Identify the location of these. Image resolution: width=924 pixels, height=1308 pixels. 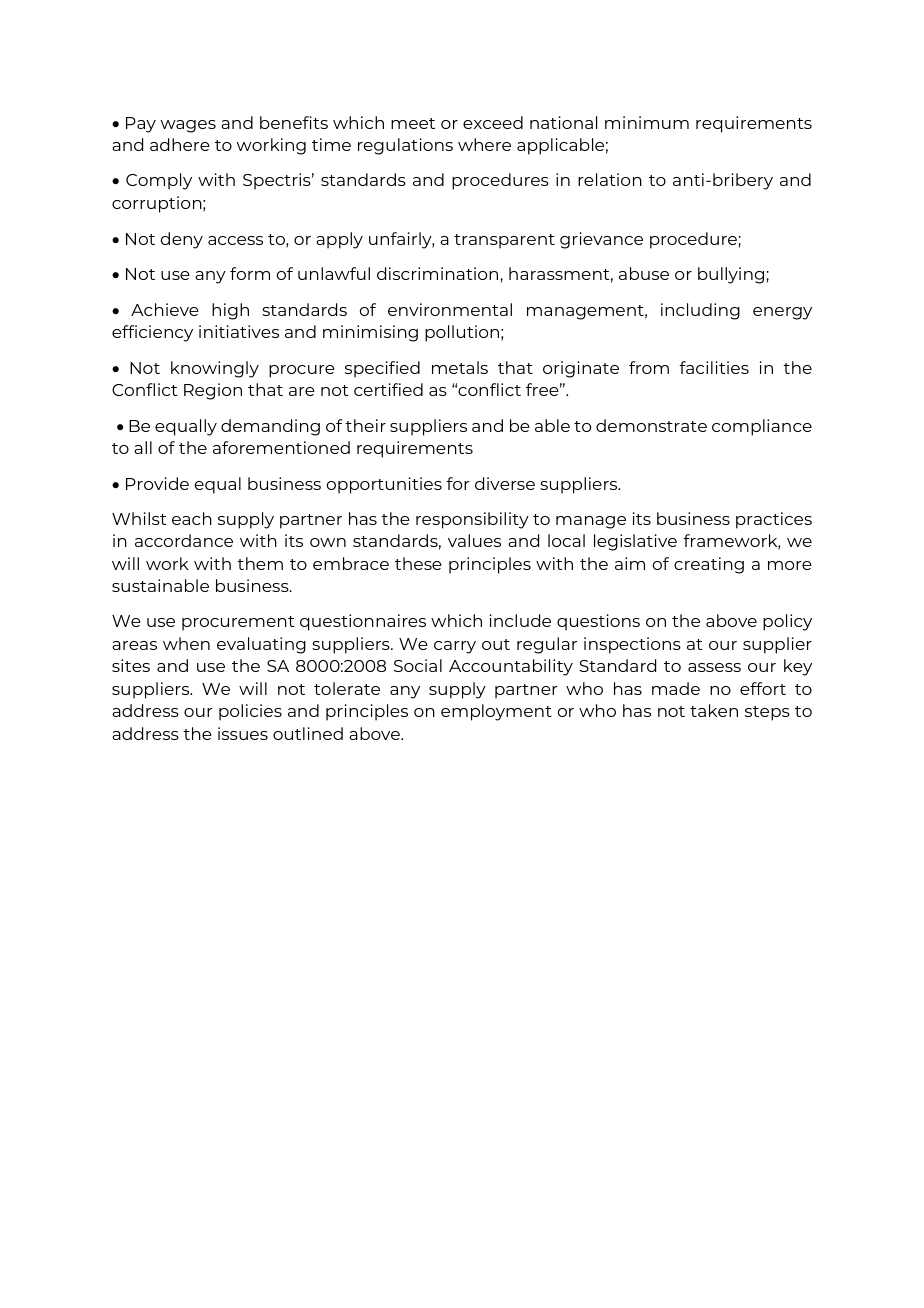
(418, 563).
